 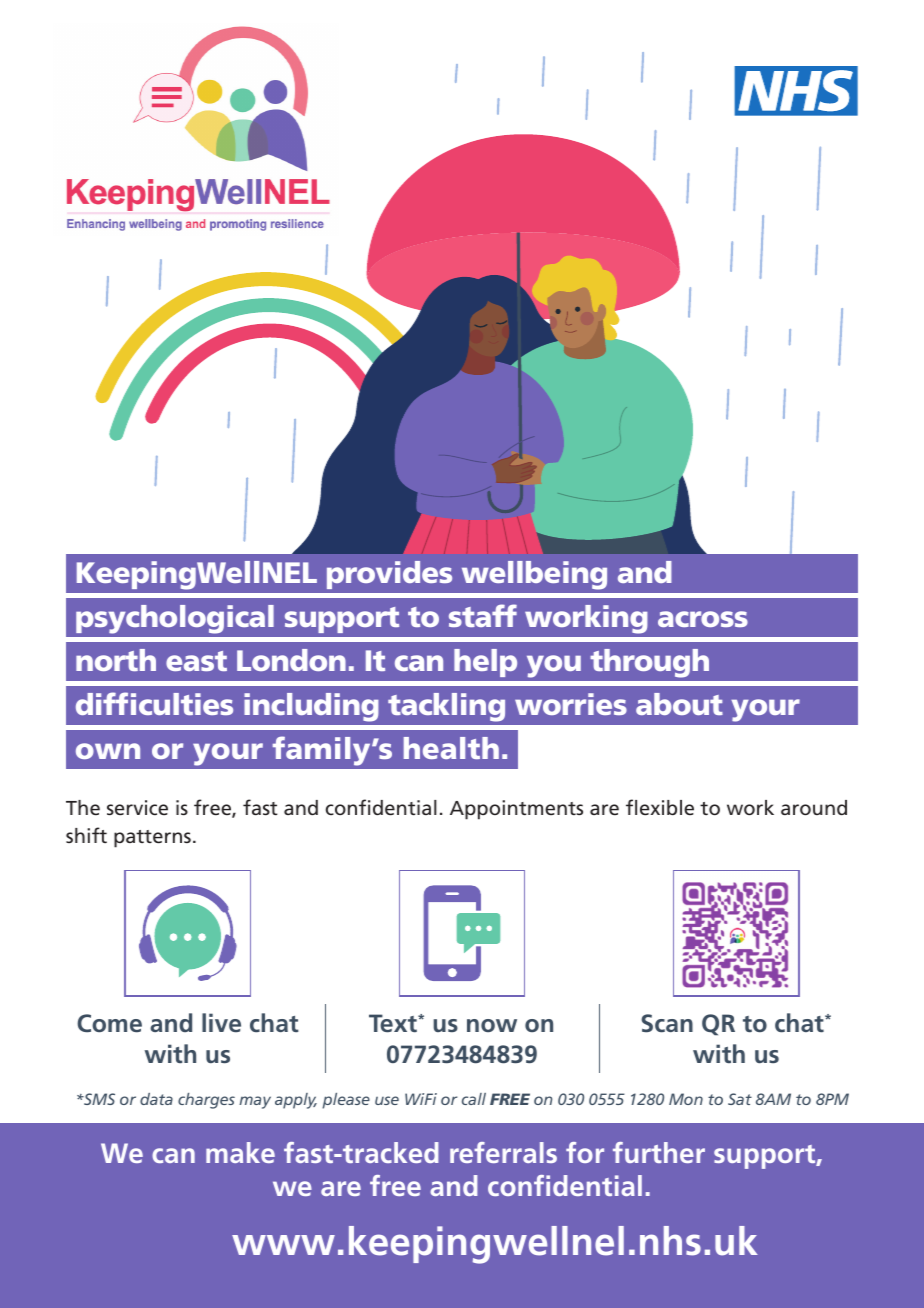 I want to click on about, so click(x=679, y=704).
